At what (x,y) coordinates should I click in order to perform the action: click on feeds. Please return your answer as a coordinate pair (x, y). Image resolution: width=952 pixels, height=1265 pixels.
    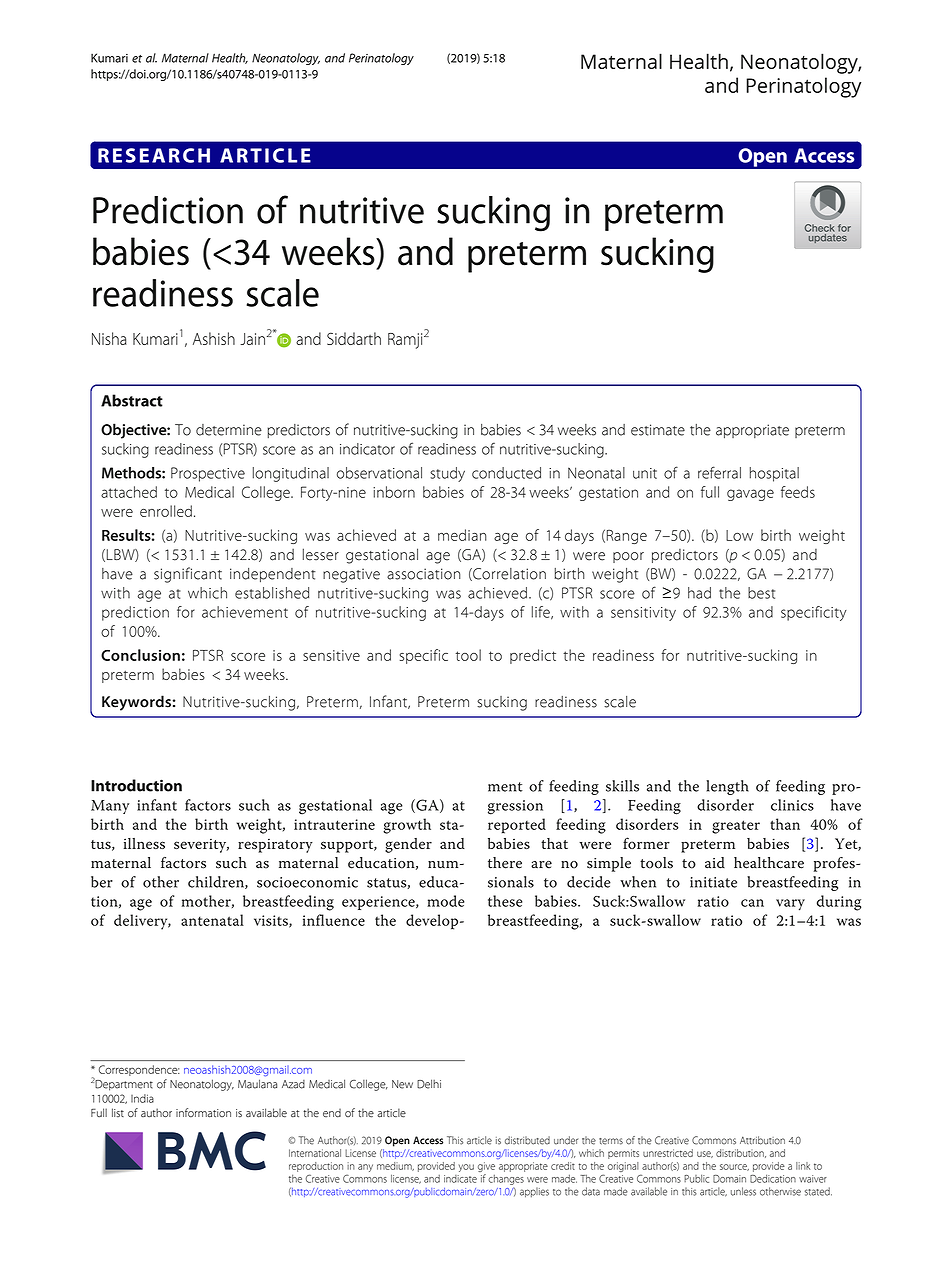
    Looking at the image, I should click on (798, 492).
